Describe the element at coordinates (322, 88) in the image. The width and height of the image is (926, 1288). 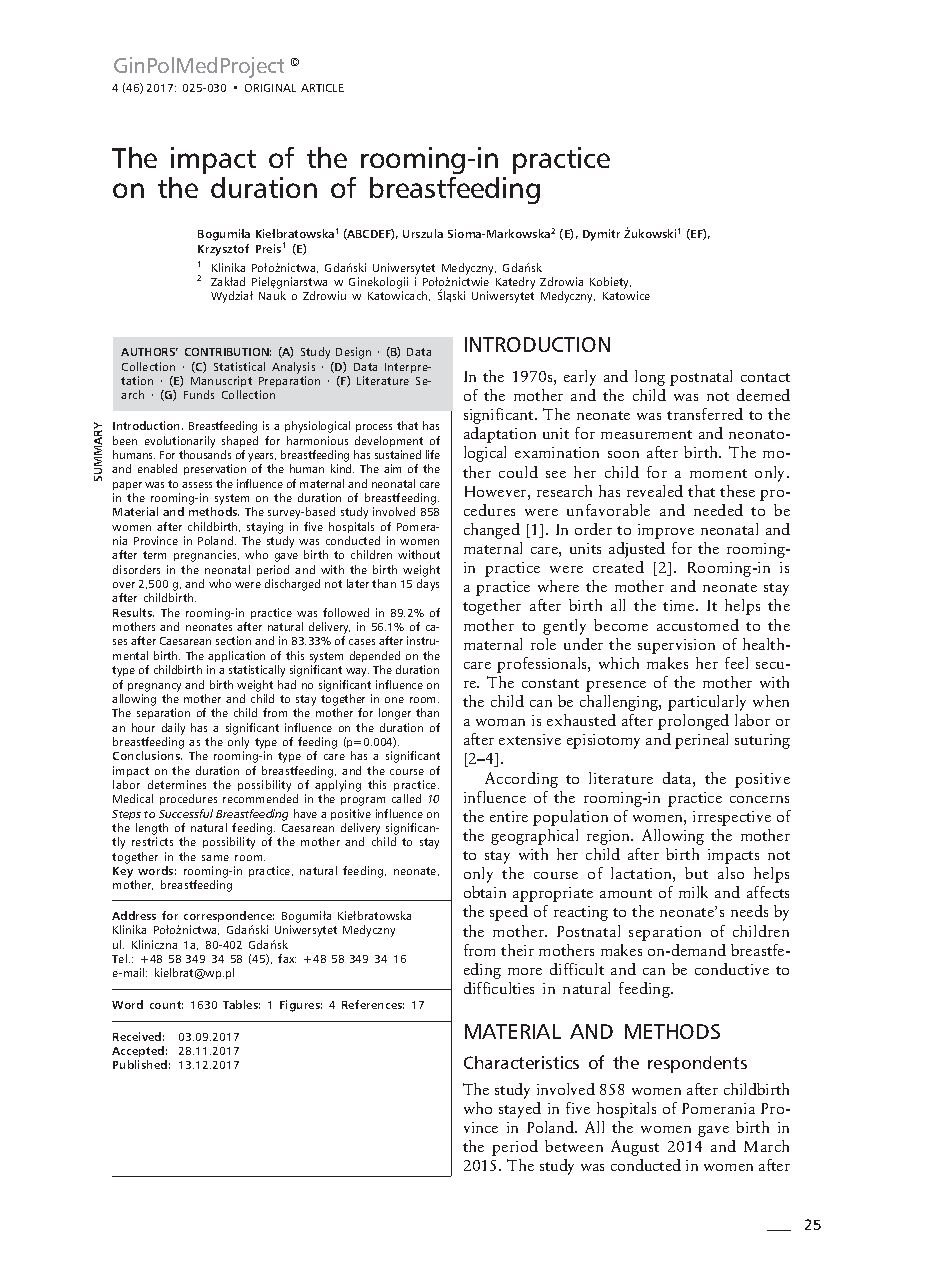
I see `ARTICLE` at that location.
